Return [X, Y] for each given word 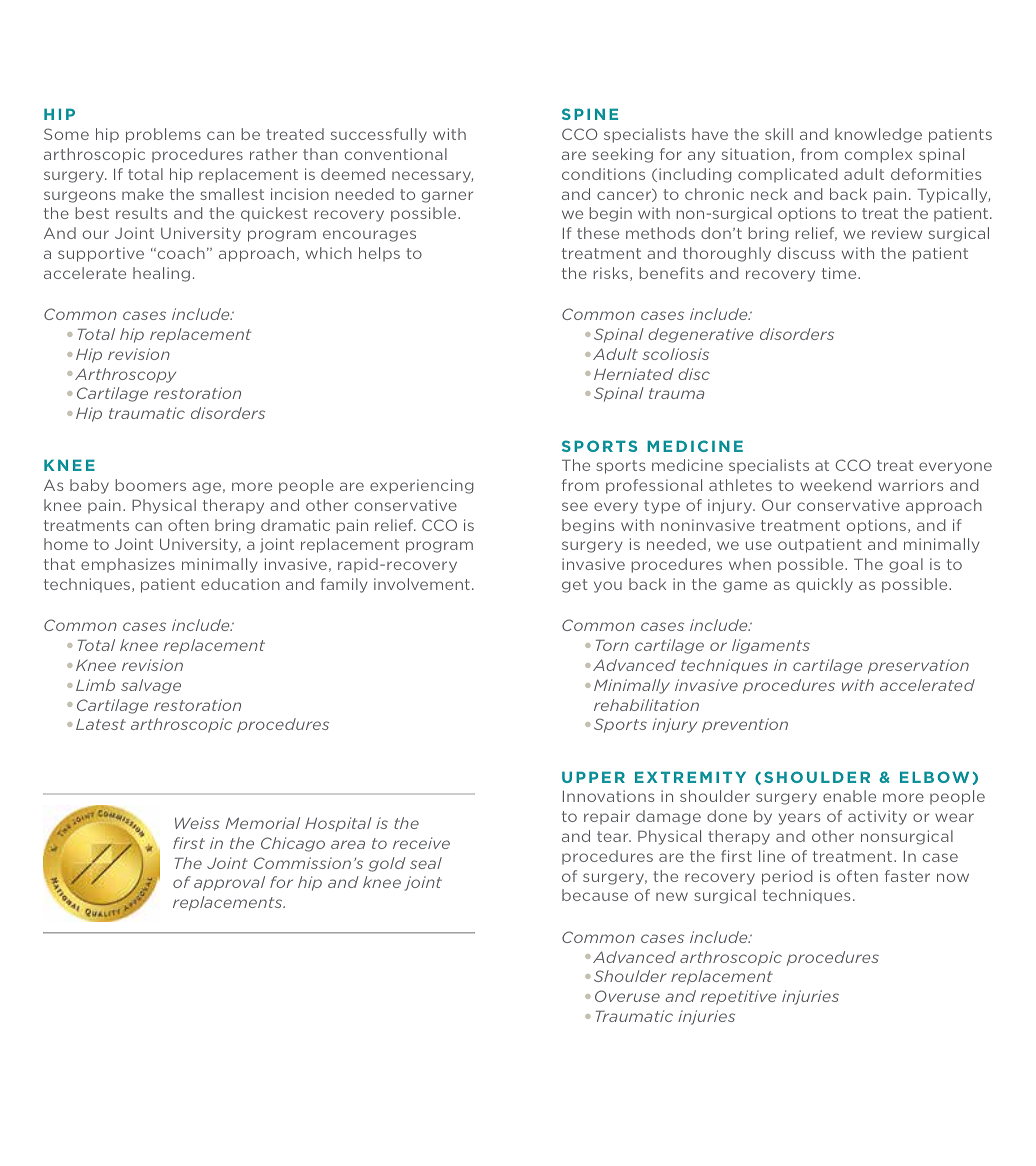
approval [229, 883]
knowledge [878, 135]
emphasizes [128, 565]
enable [849, 796]
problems [163, 135]
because [595, 895]
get [575, 586]
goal [906, 565]
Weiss [197, 823]
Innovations [608, 796]
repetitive [738, 997]
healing [161, 274]
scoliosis [675, 354]
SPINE [590, 114]
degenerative [701, 335]
